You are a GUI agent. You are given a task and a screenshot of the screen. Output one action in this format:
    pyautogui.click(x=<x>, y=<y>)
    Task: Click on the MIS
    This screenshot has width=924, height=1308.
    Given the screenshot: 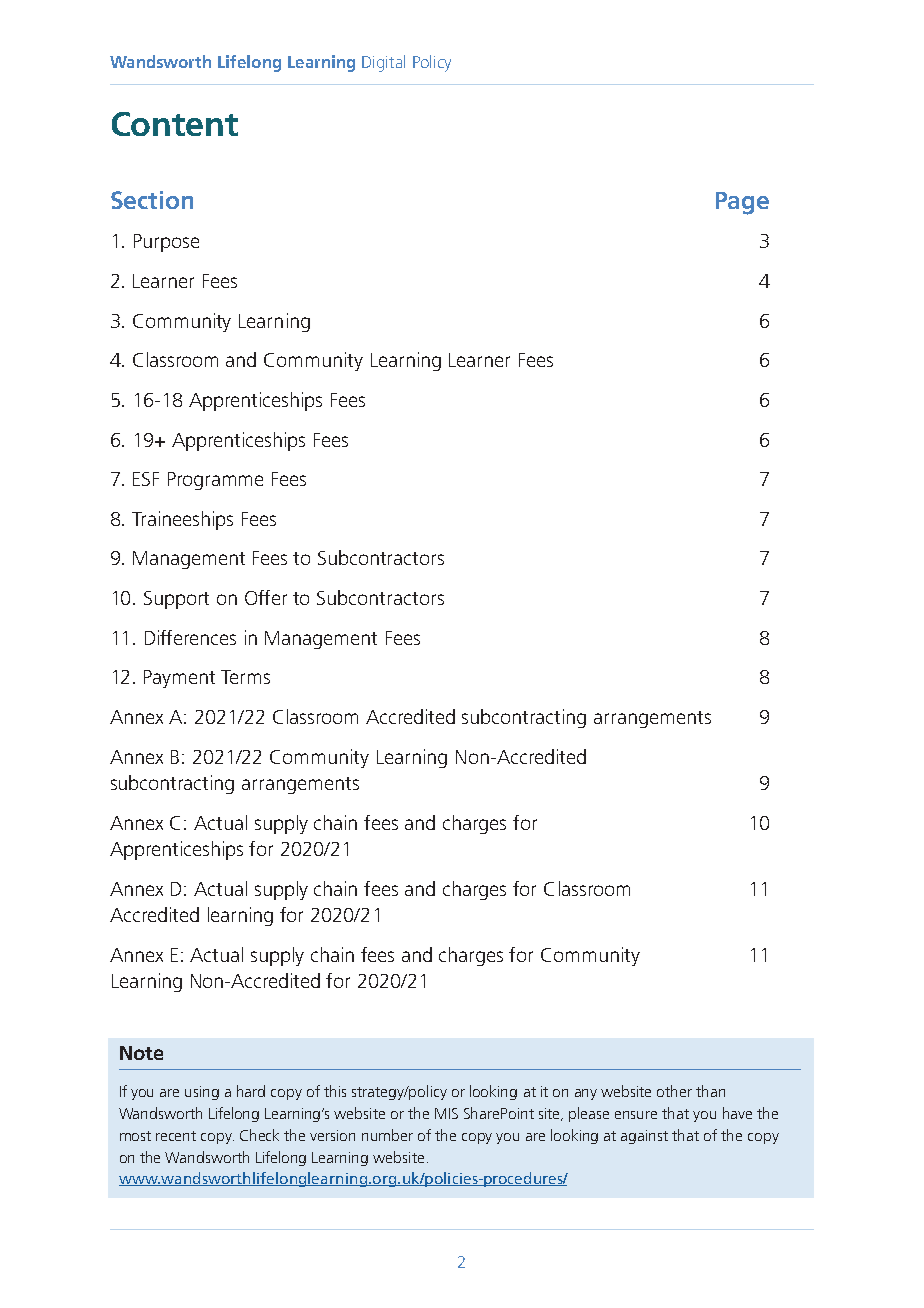 What is the action you would take?
    pyautogui.click(x=446, y=1113)
